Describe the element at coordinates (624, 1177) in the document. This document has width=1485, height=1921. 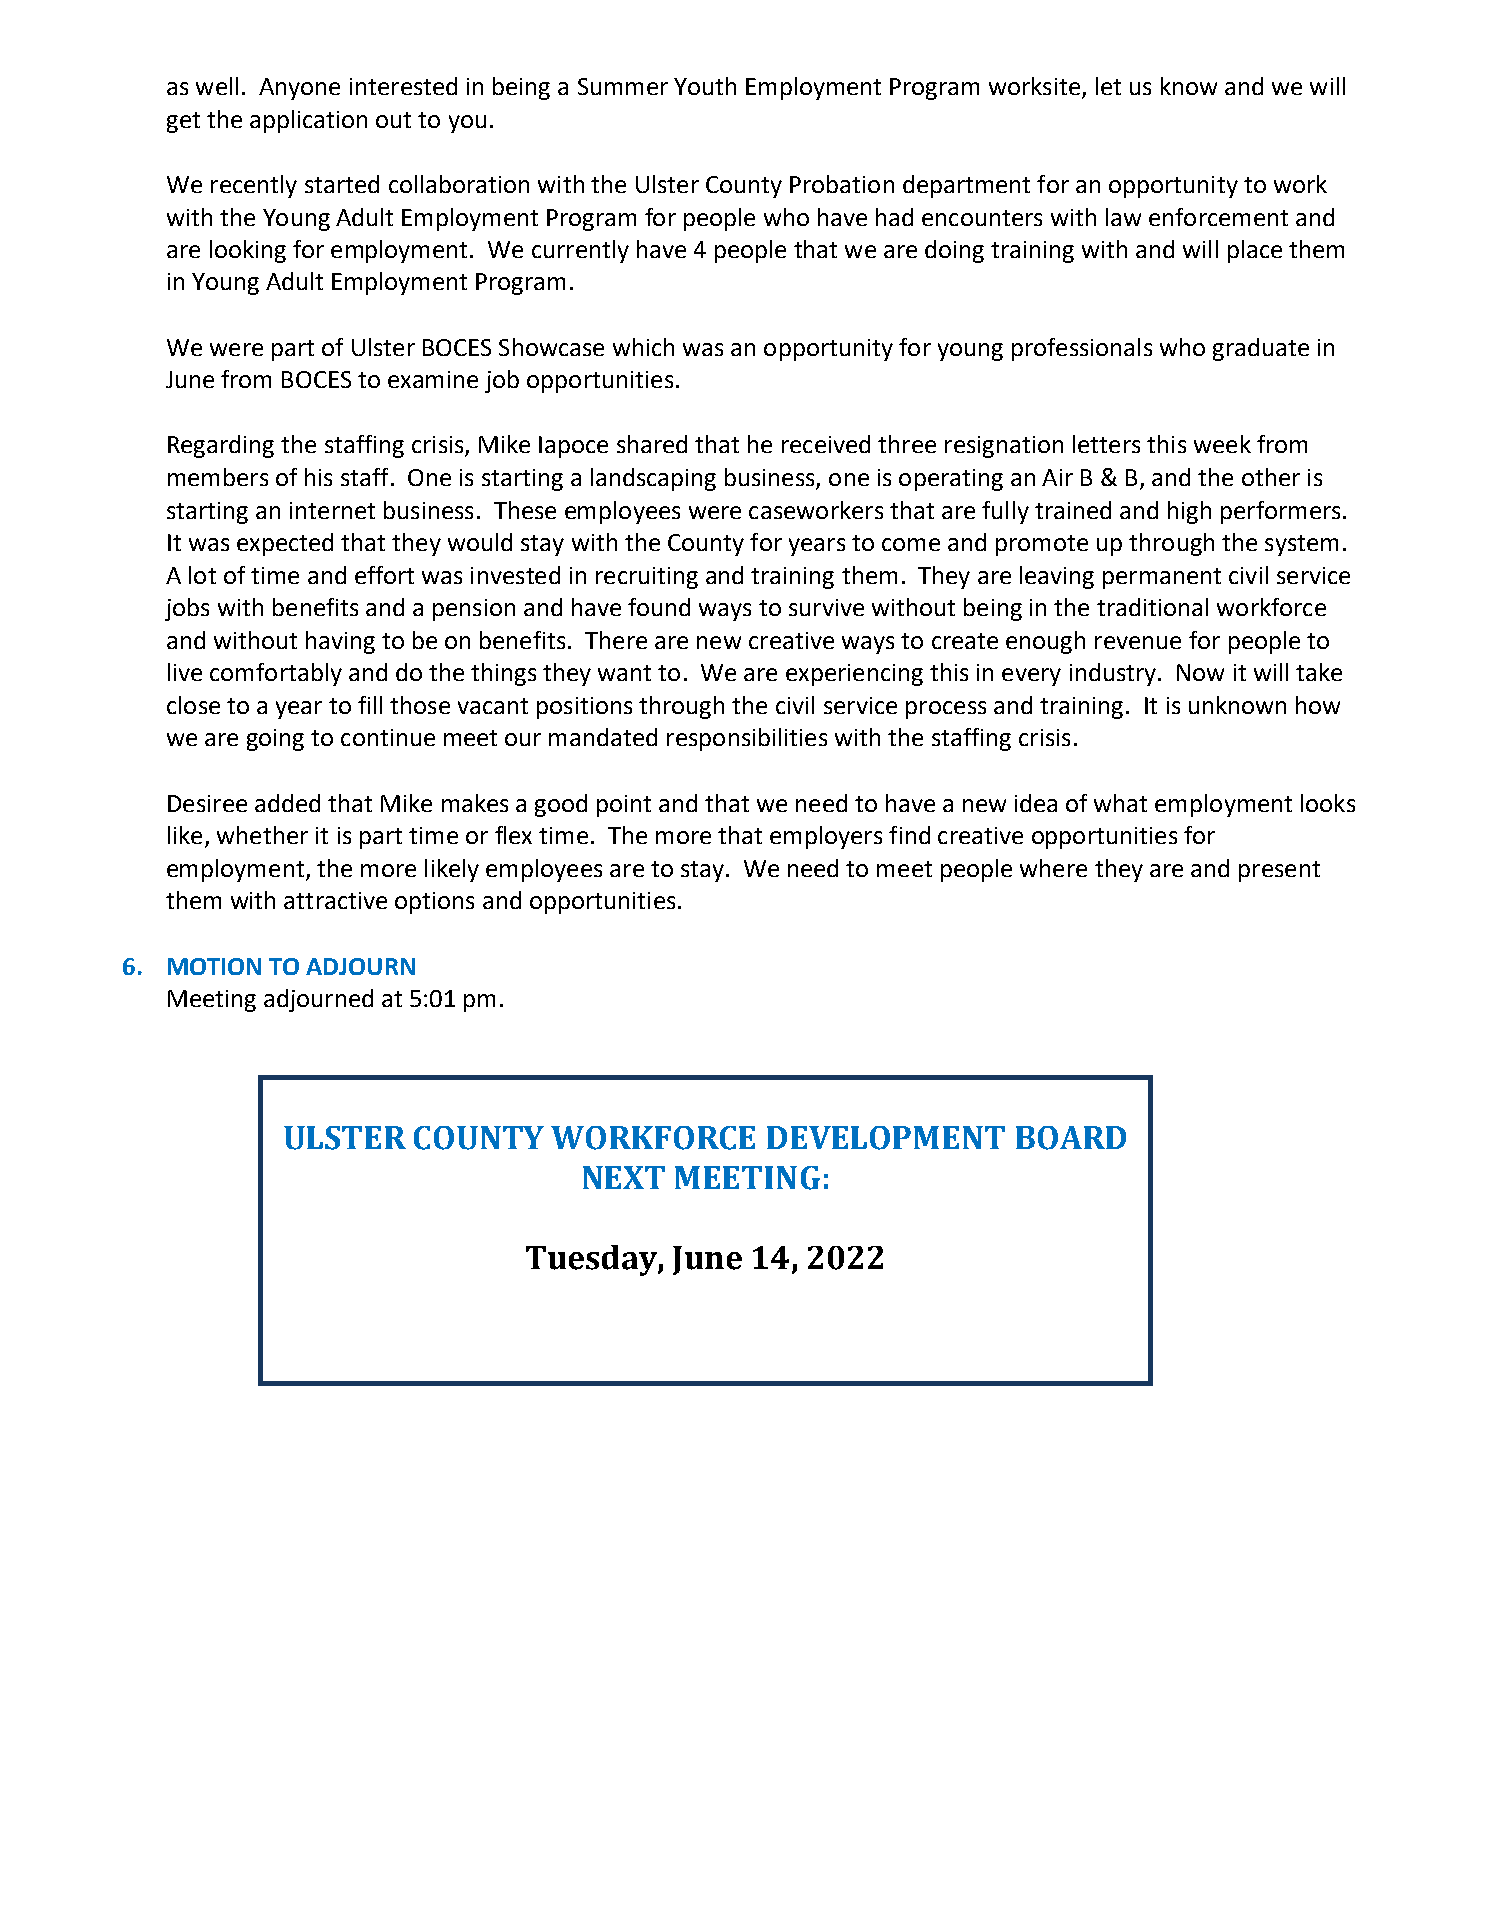
I see `NEXT` at that location.
